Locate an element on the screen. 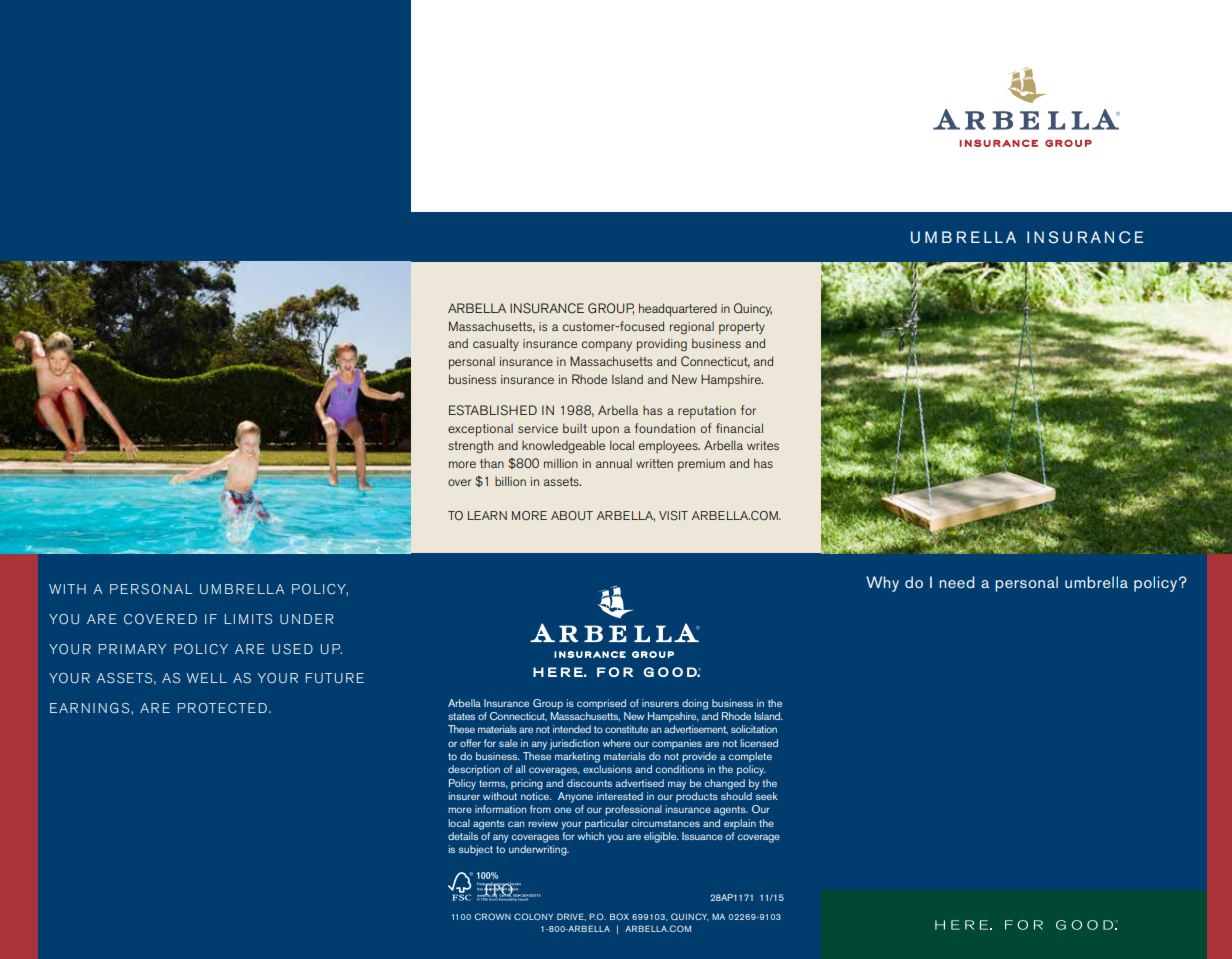  solicitation is located at coordinates (754, 729).
